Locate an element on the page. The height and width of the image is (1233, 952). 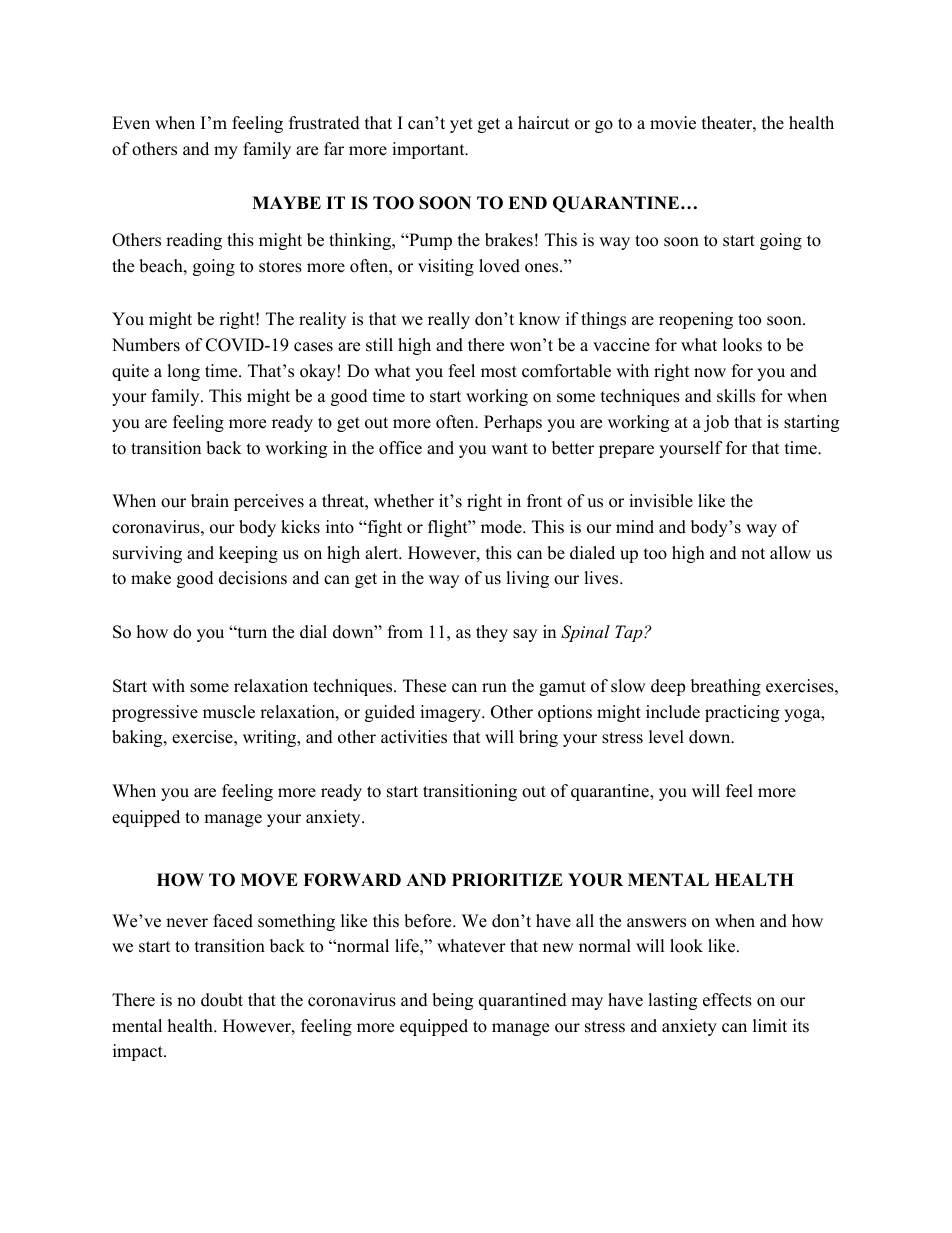
doubt is located at coordinates (222, 1000).
